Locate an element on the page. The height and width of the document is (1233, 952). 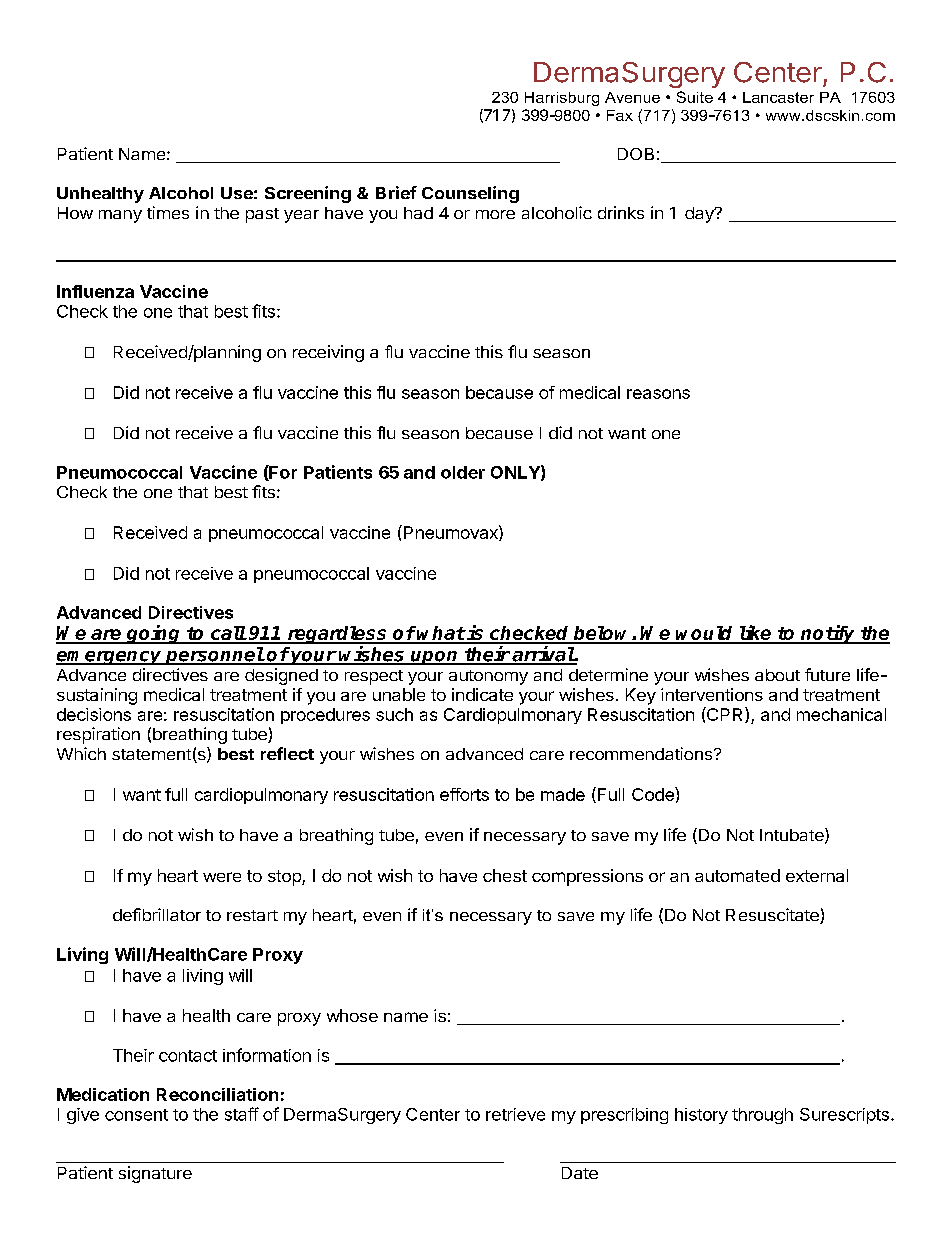
older is located at coordinates (463, 472).
